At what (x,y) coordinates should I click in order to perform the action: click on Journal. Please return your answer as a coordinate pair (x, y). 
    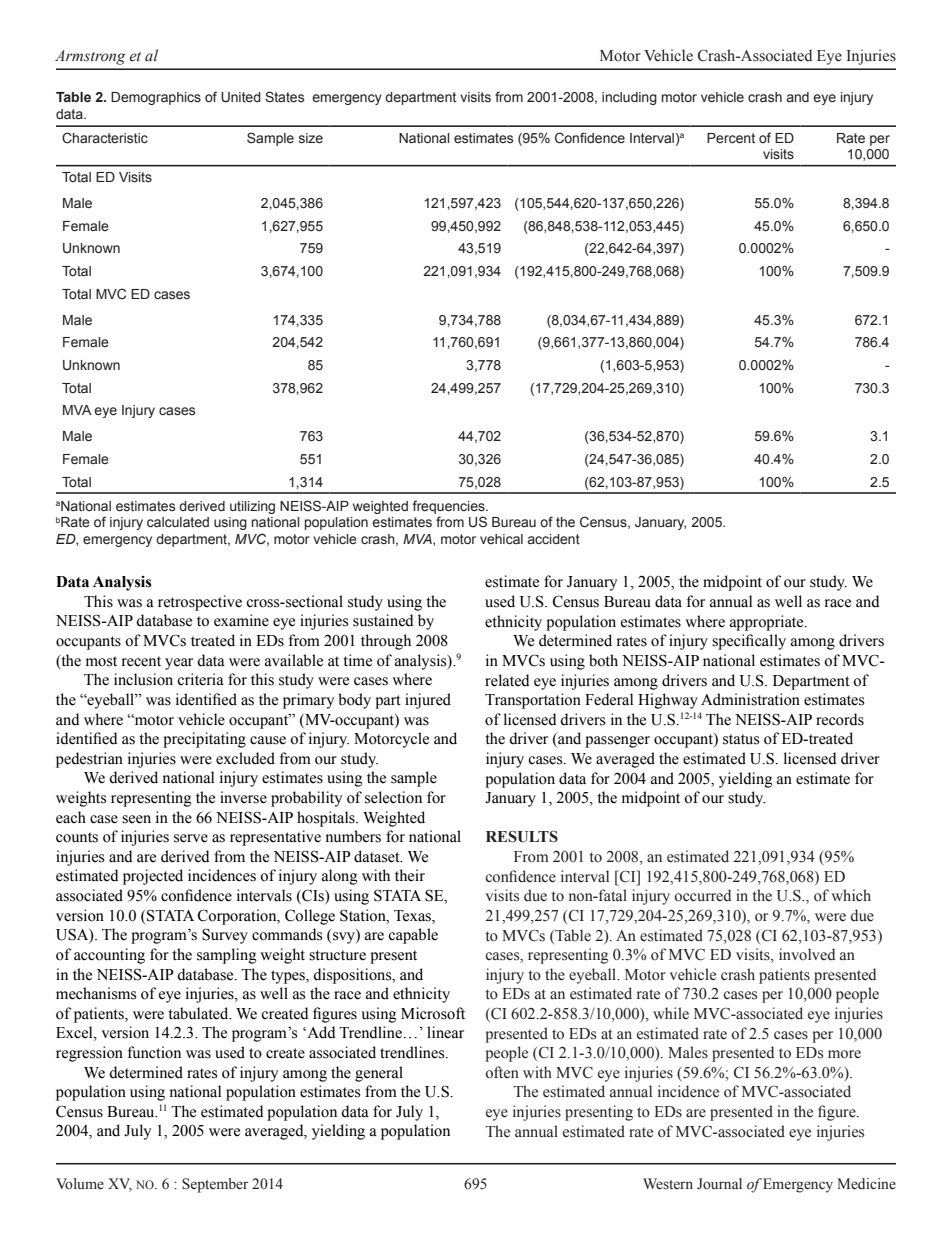
    Looking at the image, I should click on (719, 1184).
